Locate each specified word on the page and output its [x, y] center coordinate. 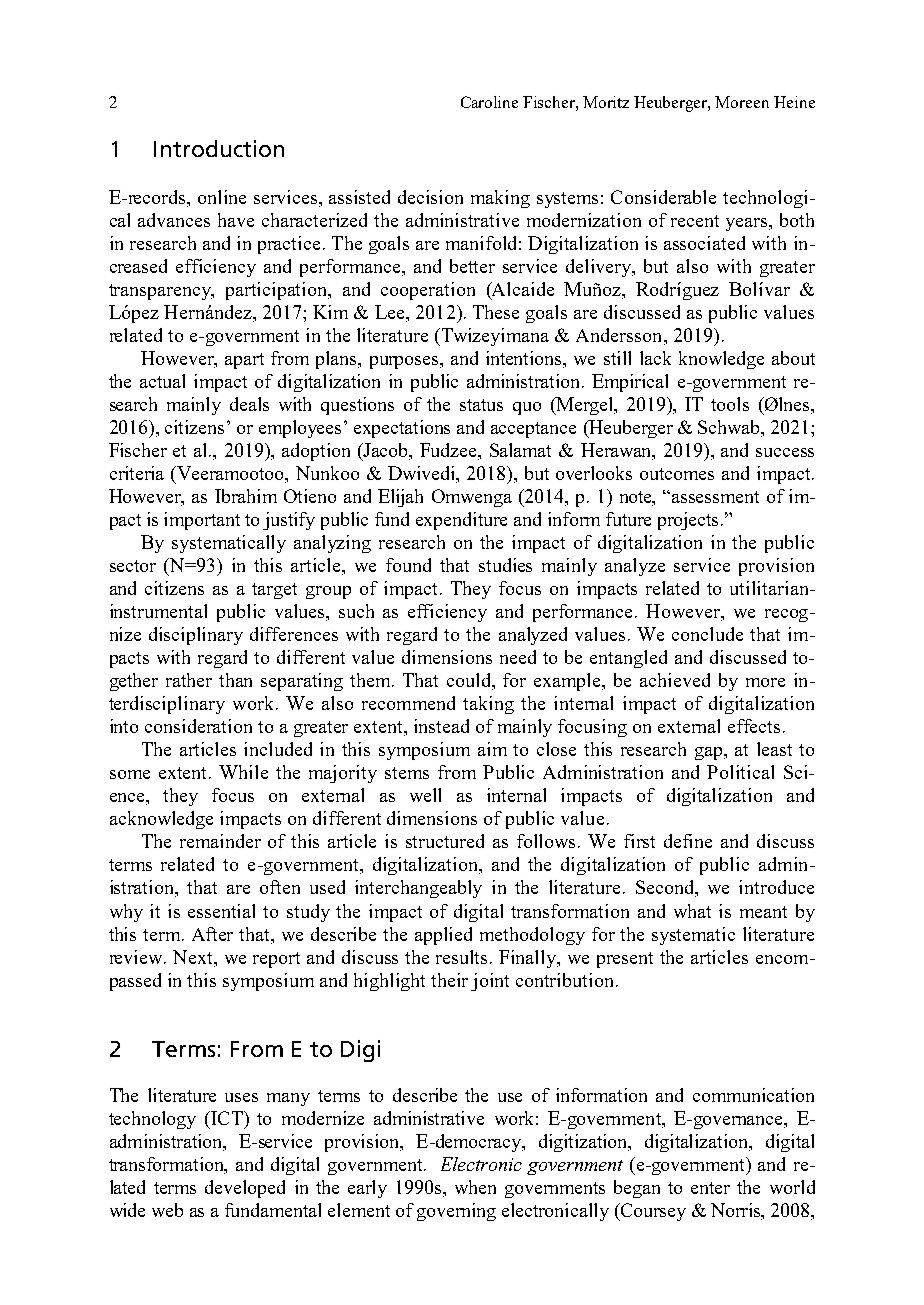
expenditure [461, 521]
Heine [794, 102]
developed [245, 1189]
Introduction [219, 148]
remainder [220, 841]
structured [445, 841]
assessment [715, 497]
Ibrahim [246, 496]
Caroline [489, 102]
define [688, 841]
